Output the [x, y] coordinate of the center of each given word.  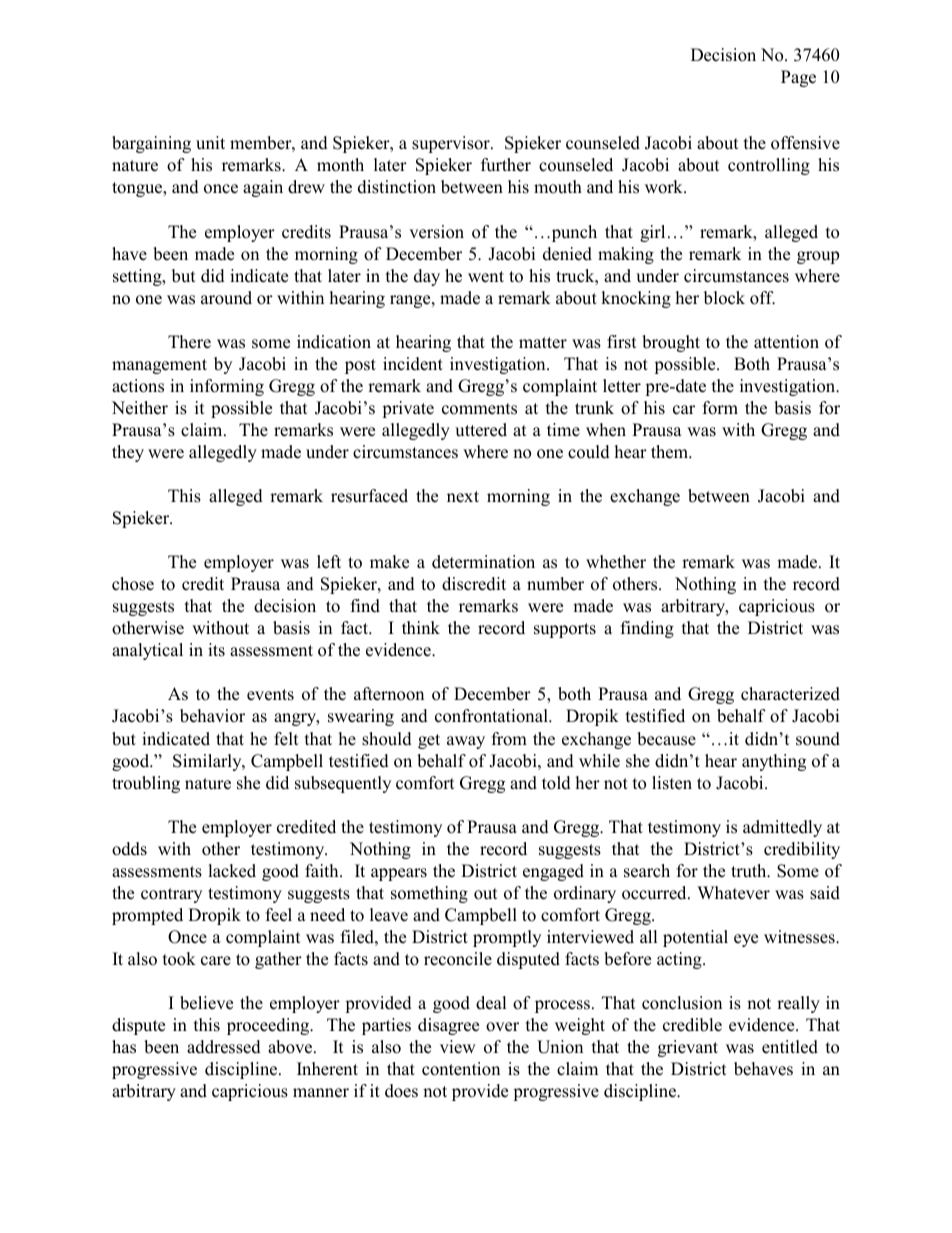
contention [461, 1069]
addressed [224, 1047]
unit [210, 143]
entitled [790, 1047]
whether [616, 562]
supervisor [452, 144]
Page [798, 78]
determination [483, 562]
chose [133, 584]
